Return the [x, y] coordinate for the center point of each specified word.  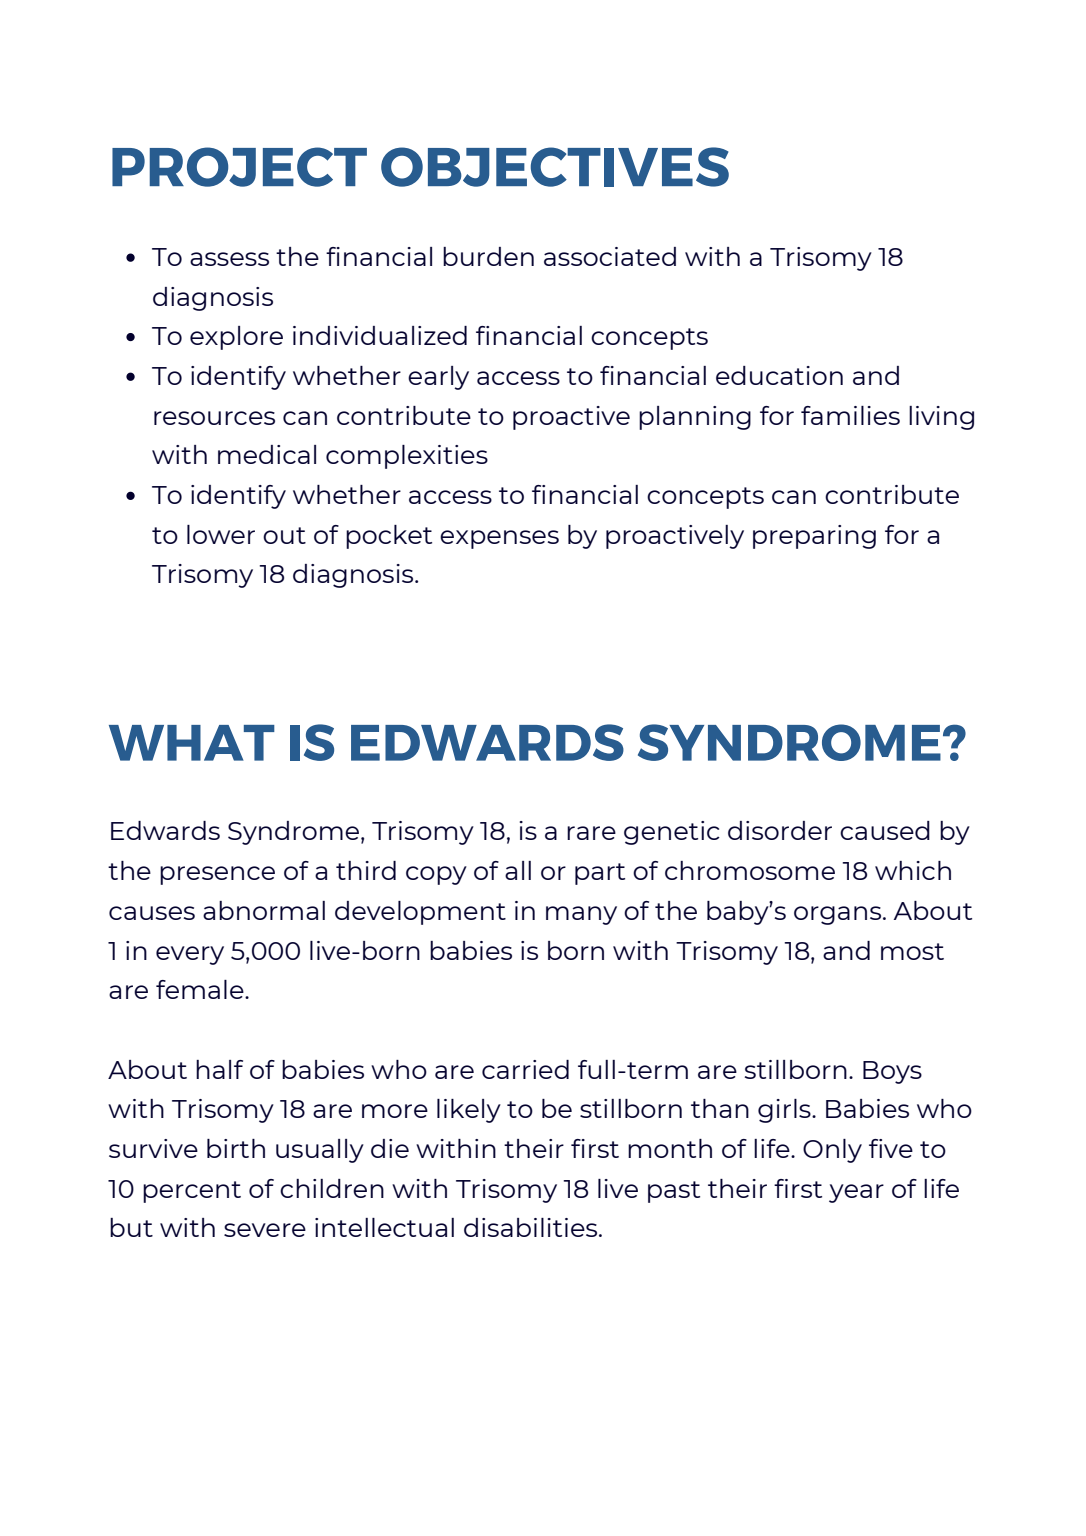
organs [837, 915]
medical [267, 454]
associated [610, 256]
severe [265, 1230]
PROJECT [239, 167]
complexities [407, 457]
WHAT [192, 743]
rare [591, 833]
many [581, 915]
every [190, 955]
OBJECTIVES [555, 167]
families [850, 415]
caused [885, 830]
